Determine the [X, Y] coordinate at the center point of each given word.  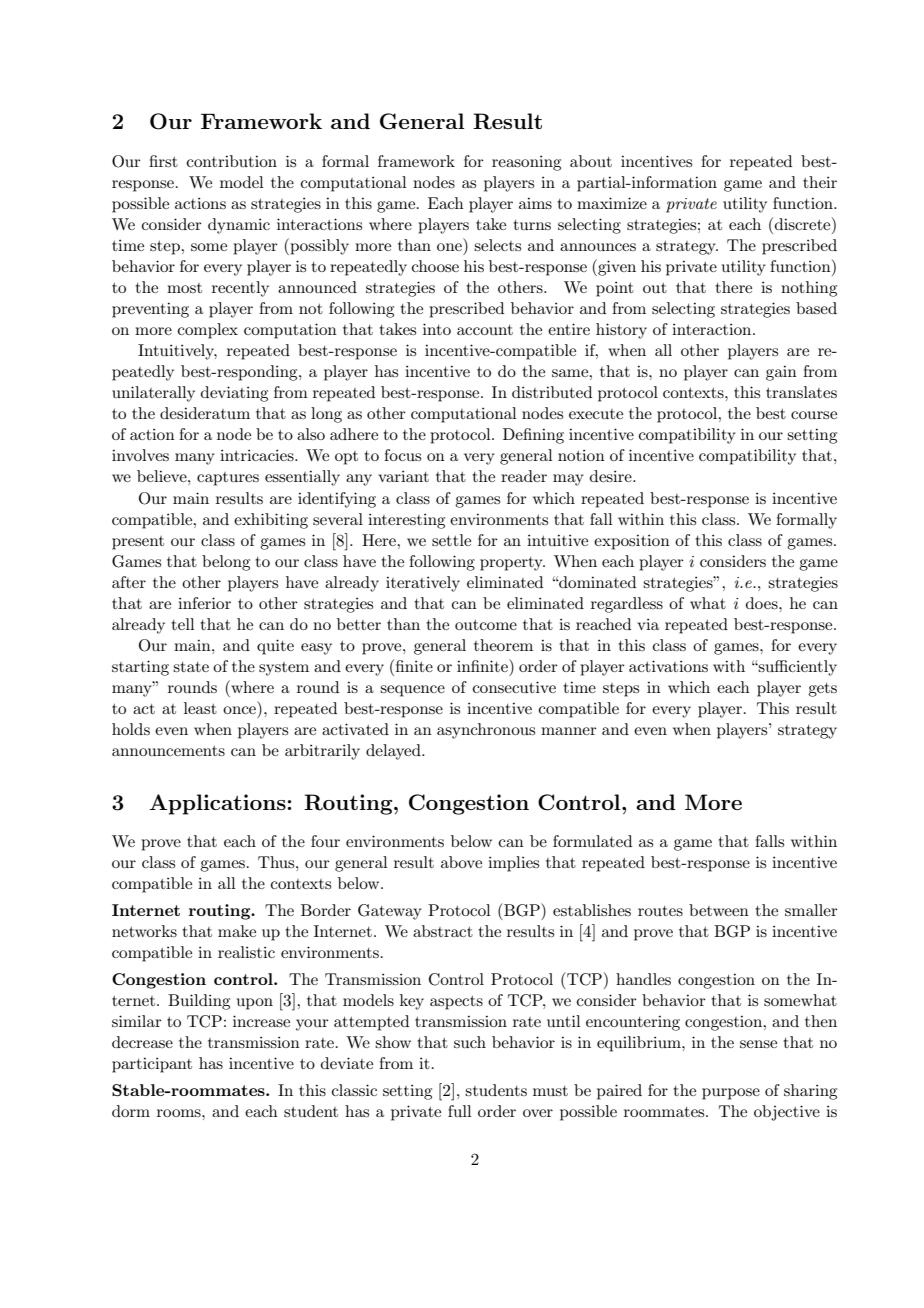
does [763, 603]
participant [152, 1065]
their [820, 182]
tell [183, 624]
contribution [232, 161]
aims [535, 203]
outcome [486, 625]
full [460, 1111]
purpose [731, 1094]
